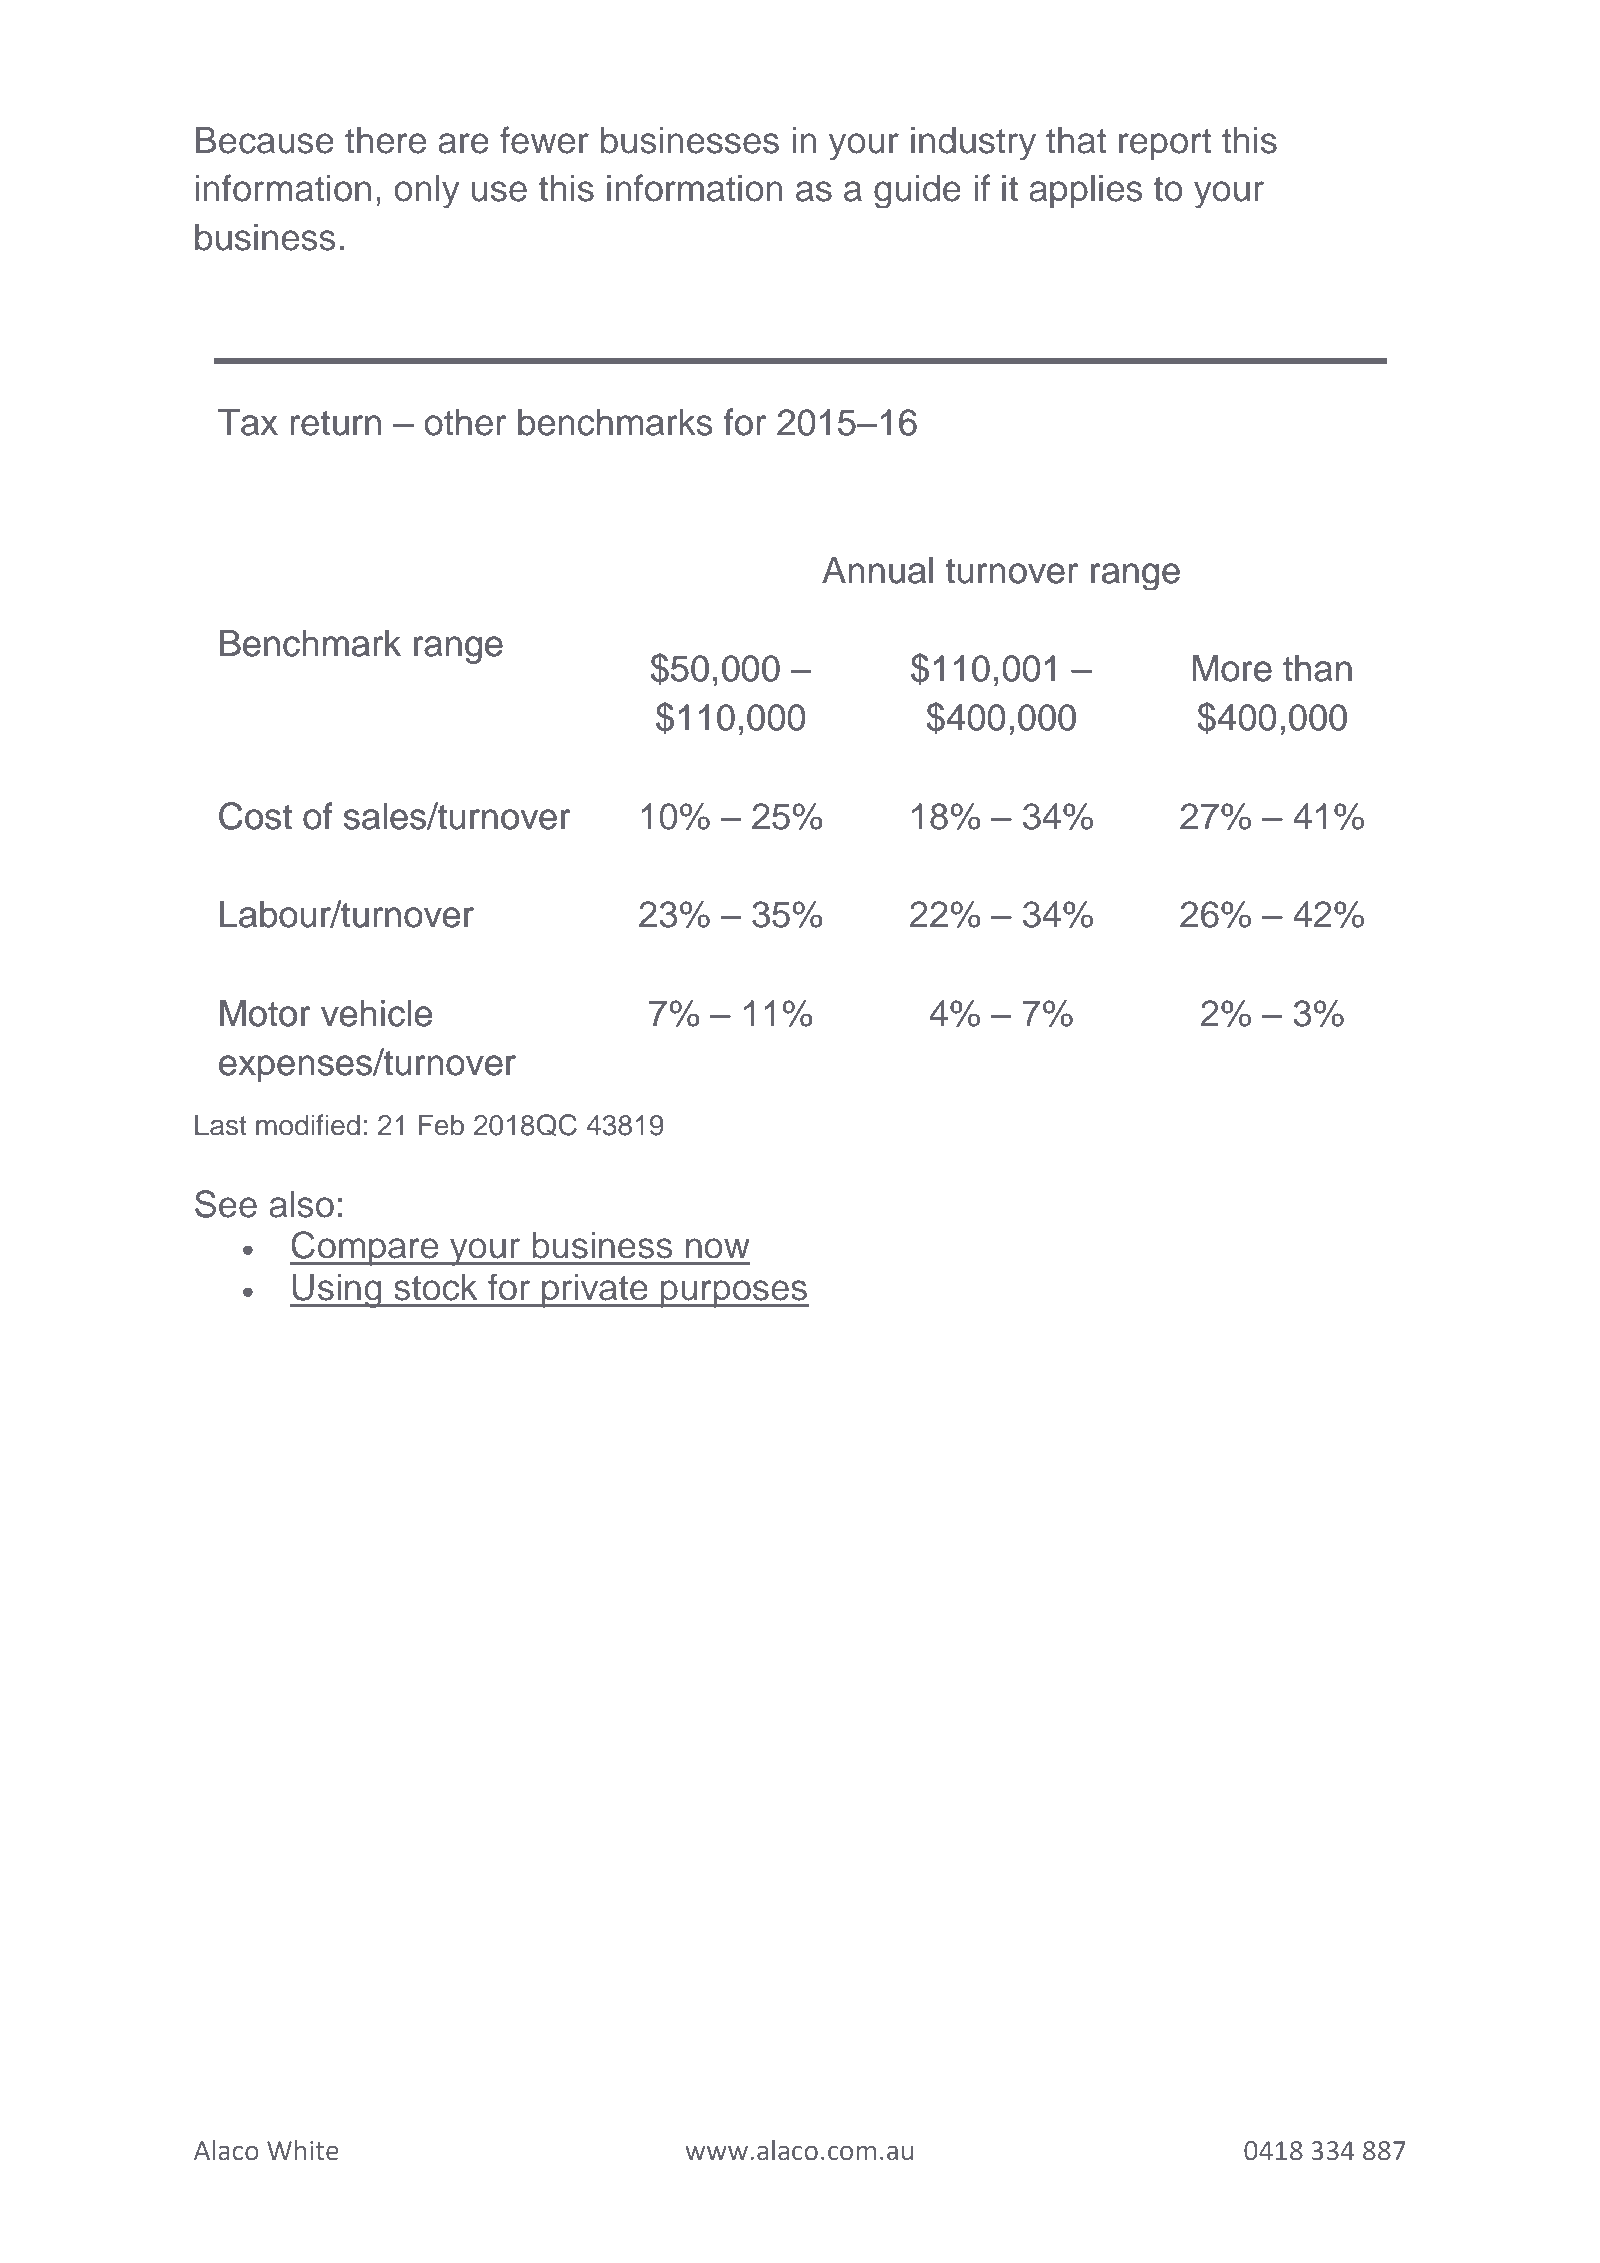 This image has height=2263, width=1600. Describe the element at coordinates (303, 2150) in the image. I see `White` at that location.
